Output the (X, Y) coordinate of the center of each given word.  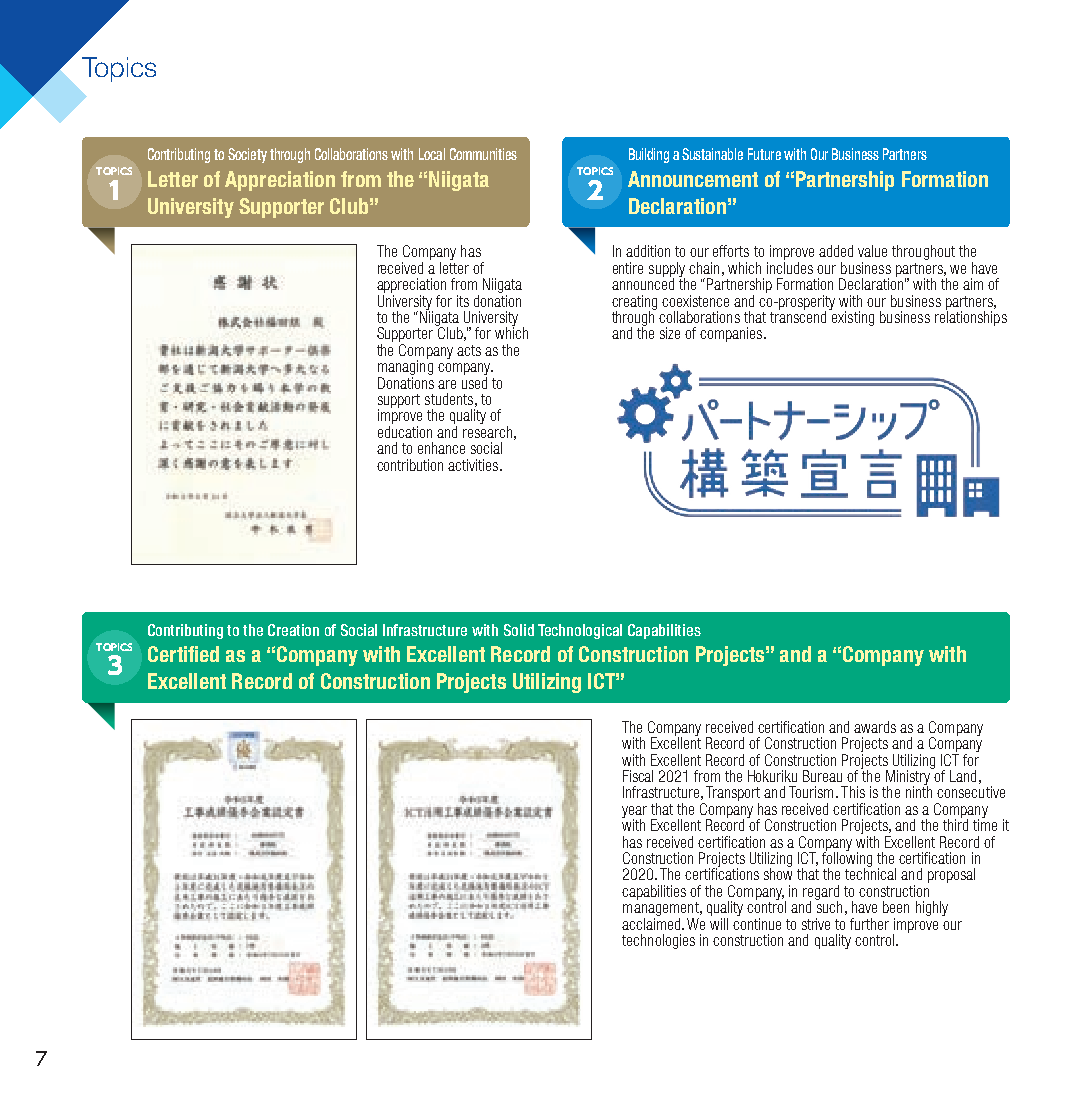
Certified (183, 654)
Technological (580, 631)
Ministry (909, 777)
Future (764, 154)
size (670, 333)
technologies (658, 941)
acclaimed (652, 922)
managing (405, 368)
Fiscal (638, 776)
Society (247, 155)
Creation (293, 630)
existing (851, 317)
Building (649, 155)
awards (875, 727)
